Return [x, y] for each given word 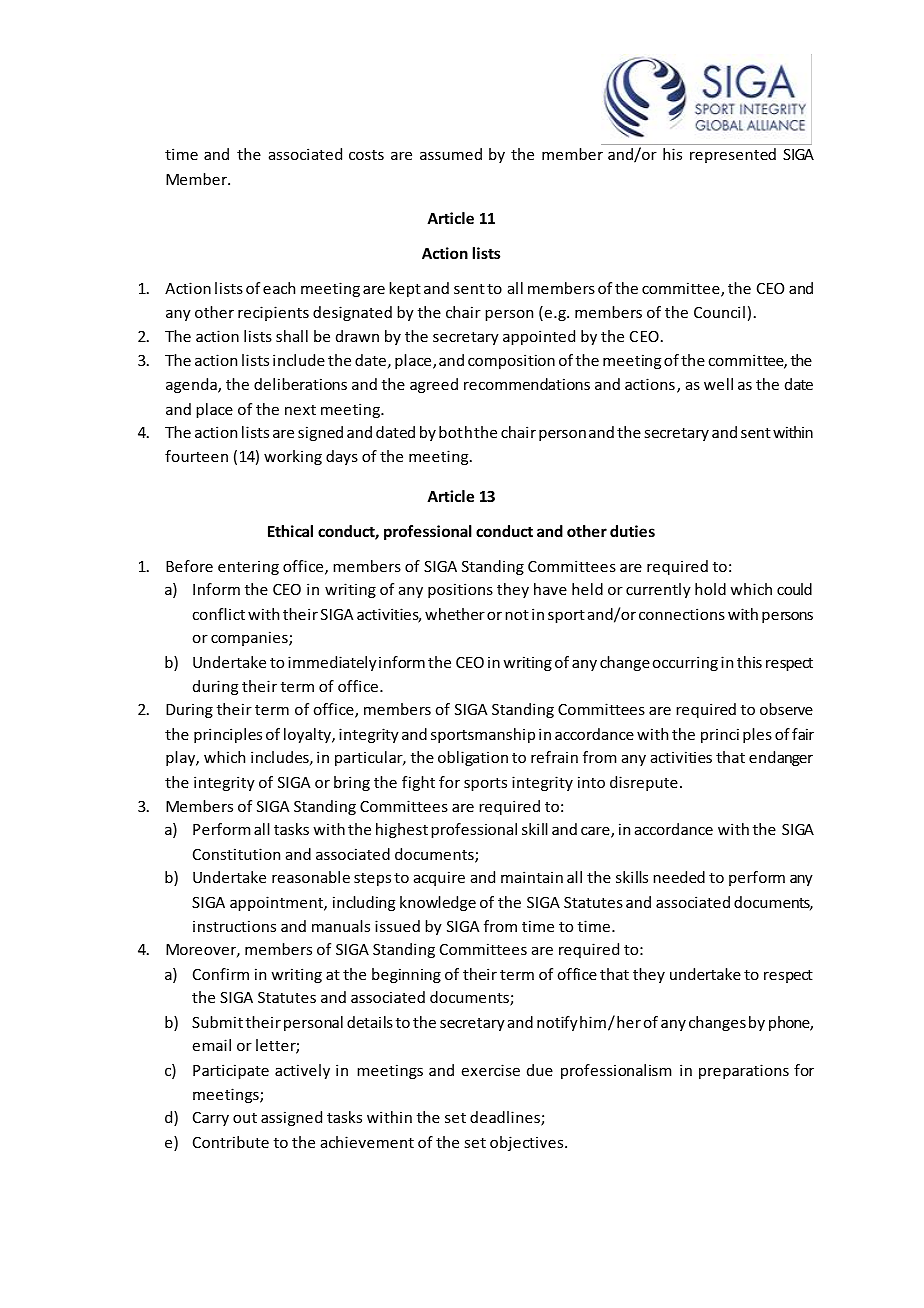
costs [366, 155]
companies [250, 638]
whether [455, 614]
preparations [744, 1071]
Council [719, 312]
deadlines [506, 1118]
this [749, 662]
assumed [451, 154]
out [245, 1118]
